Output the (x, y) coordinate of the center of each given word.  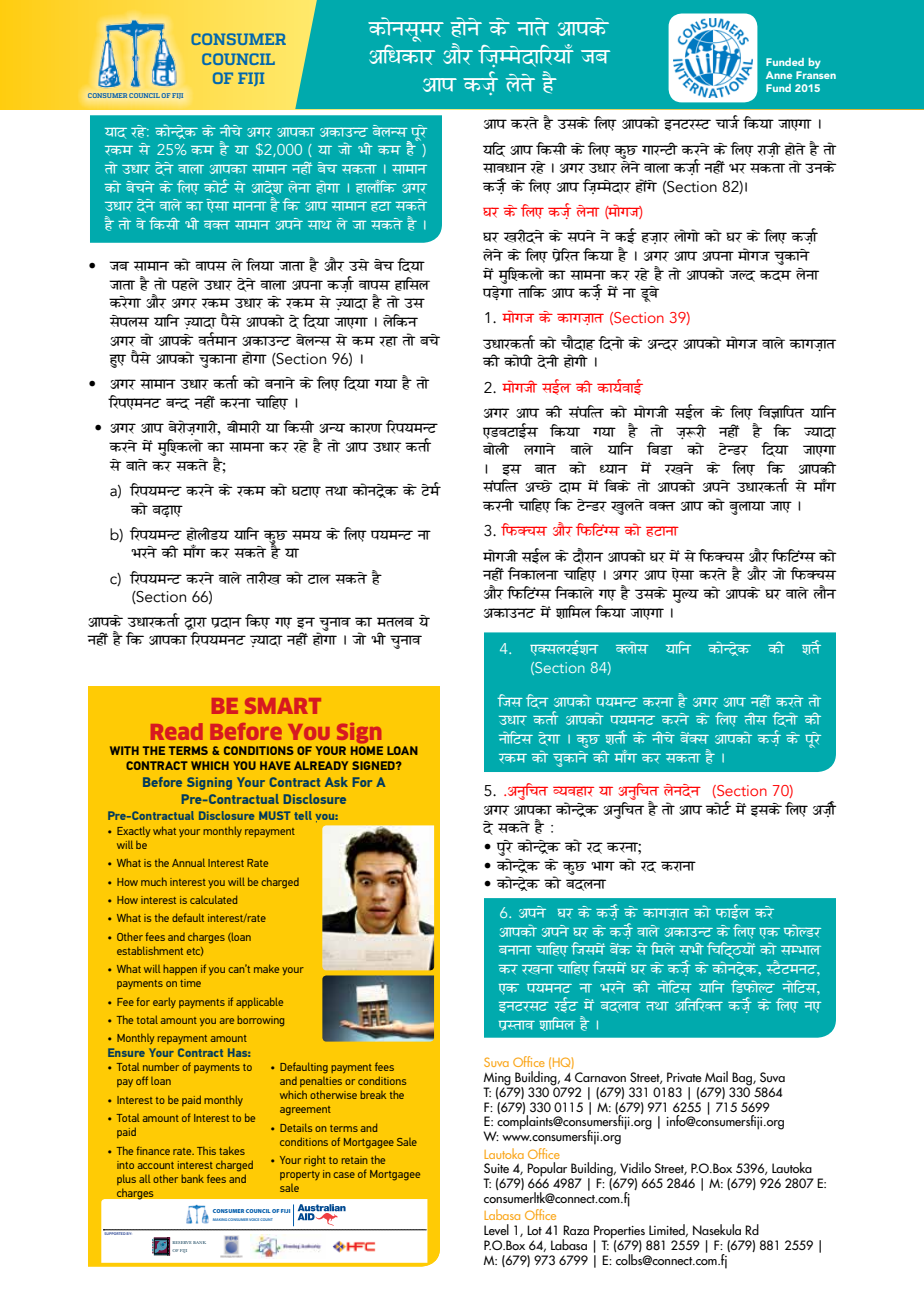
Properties (619, 1233)
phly (185, 284)
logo (687, 235)
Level (496, 1229)
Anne (779, 75)
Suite (496, 1168)
